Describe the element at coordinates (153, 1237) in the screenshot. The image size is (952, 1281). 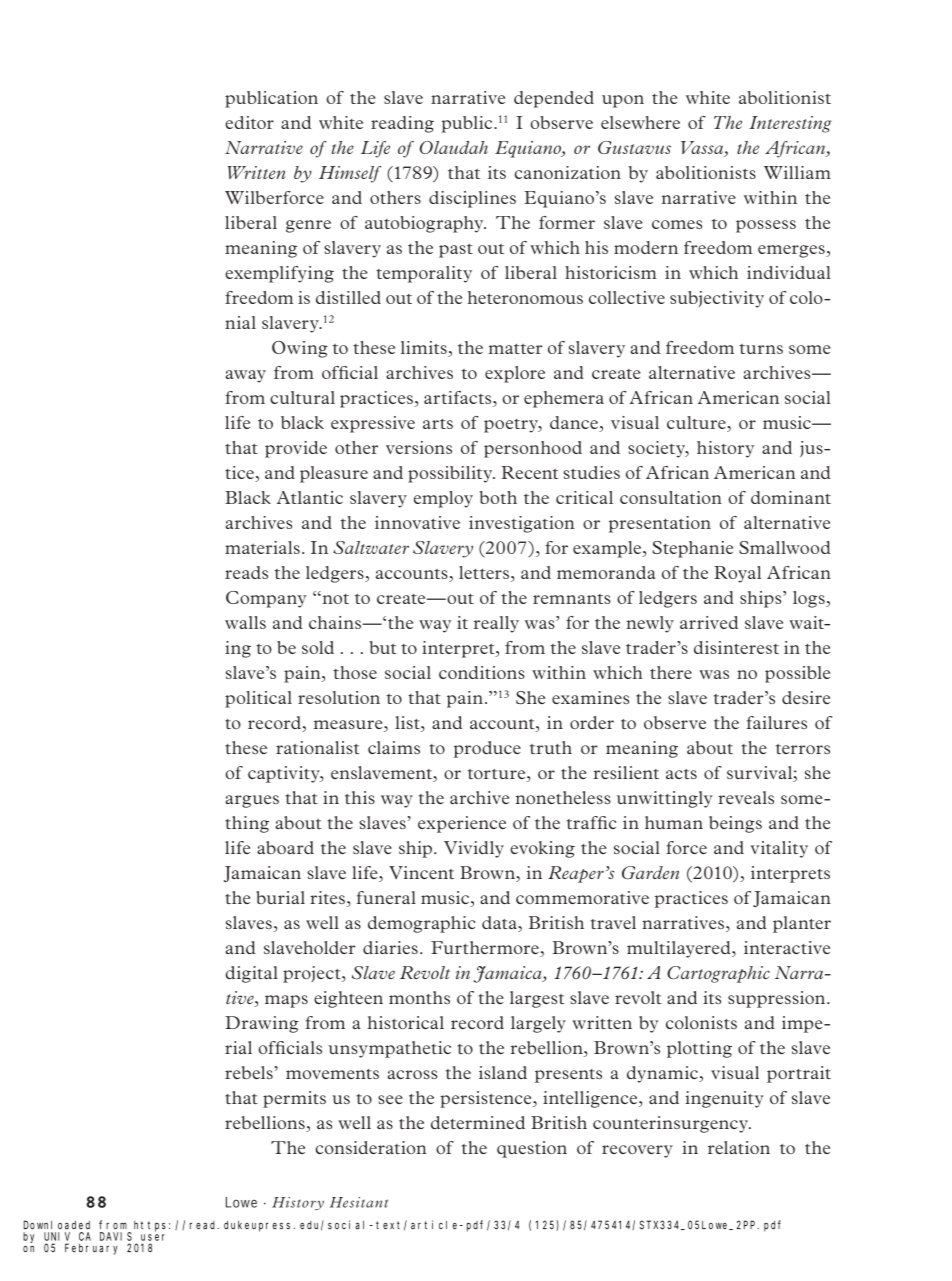
I see `user` at that location.
